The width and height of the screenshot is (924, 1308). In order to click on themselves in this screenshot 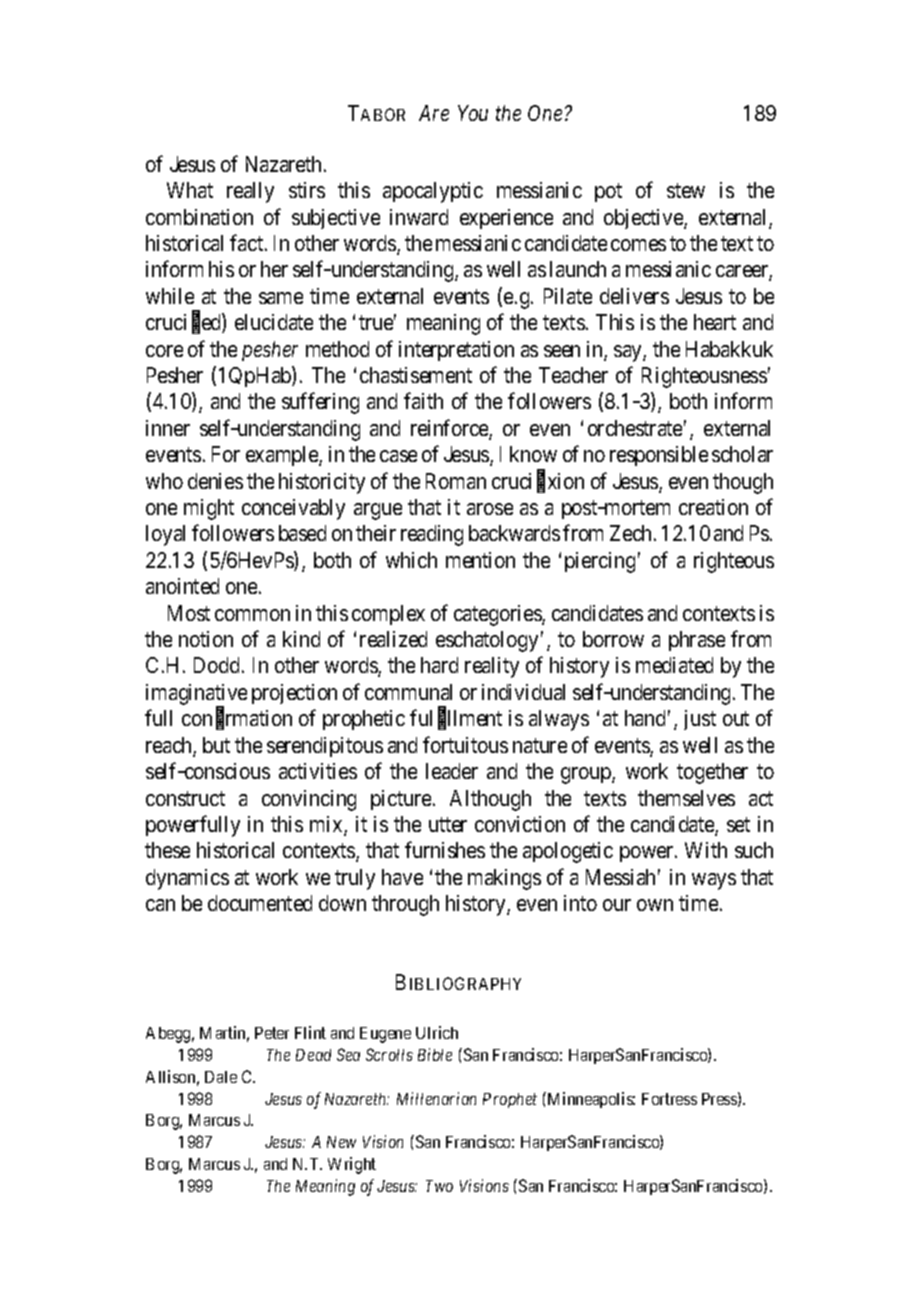, I will do `click(686, 798)`.
